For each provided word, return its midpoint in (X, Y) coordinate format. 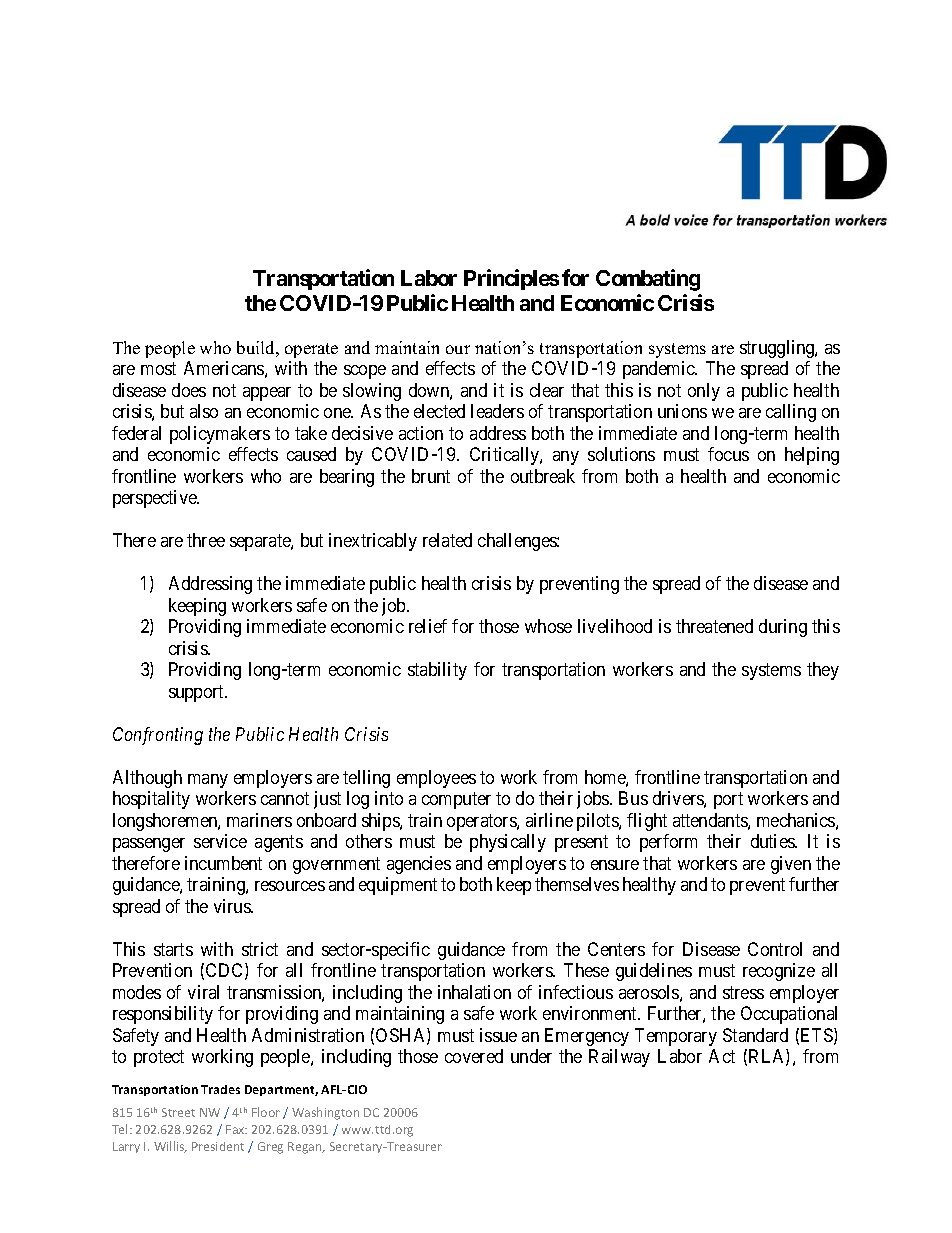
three (206, 540)
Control (775, 949)
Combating (648, 280)
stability (437, 671)
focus (728, 454)
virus (233, 906)
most (158, 369)
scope (365, 372)
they (823, 671)
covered (474, 1056)
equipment (398, 886)
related (447, 540)
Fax (236, 1129)
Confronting (158, 736)
